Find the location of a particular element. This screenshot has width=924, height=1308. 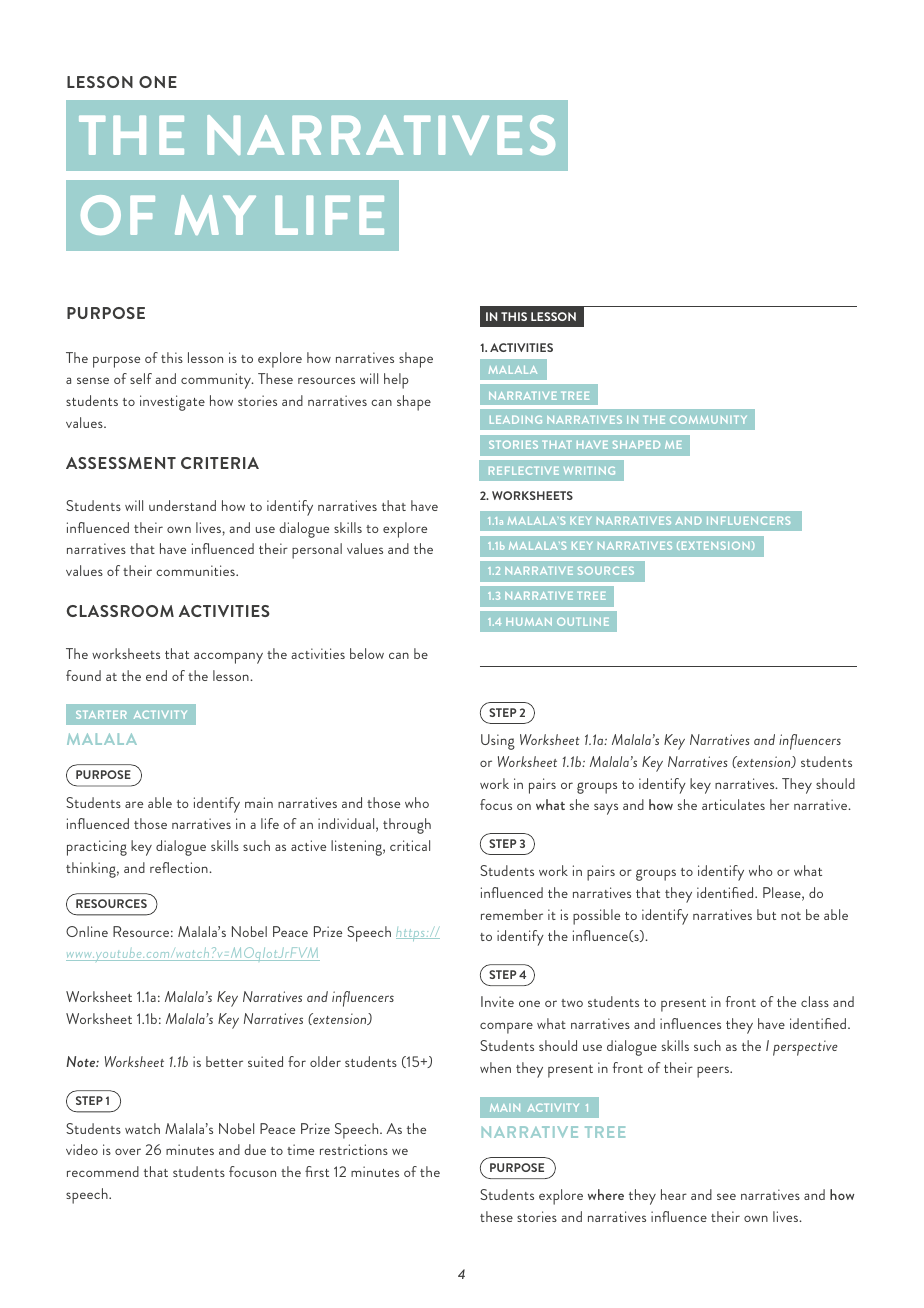

but is located at coordinates (766, 914).
